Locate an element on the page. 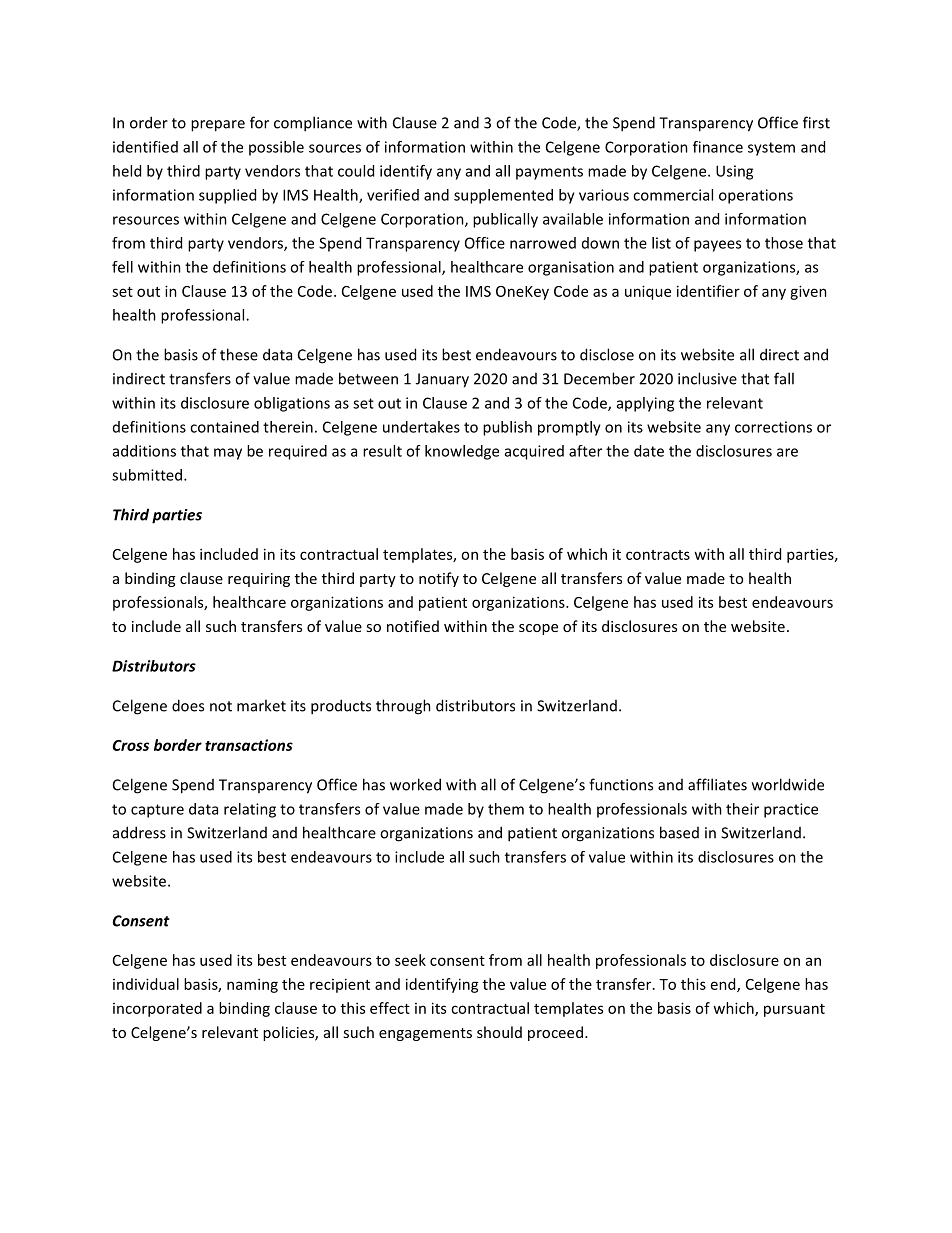 The width and height of the document is (952, 1233). contracts is located at coordinates (658, 555).
